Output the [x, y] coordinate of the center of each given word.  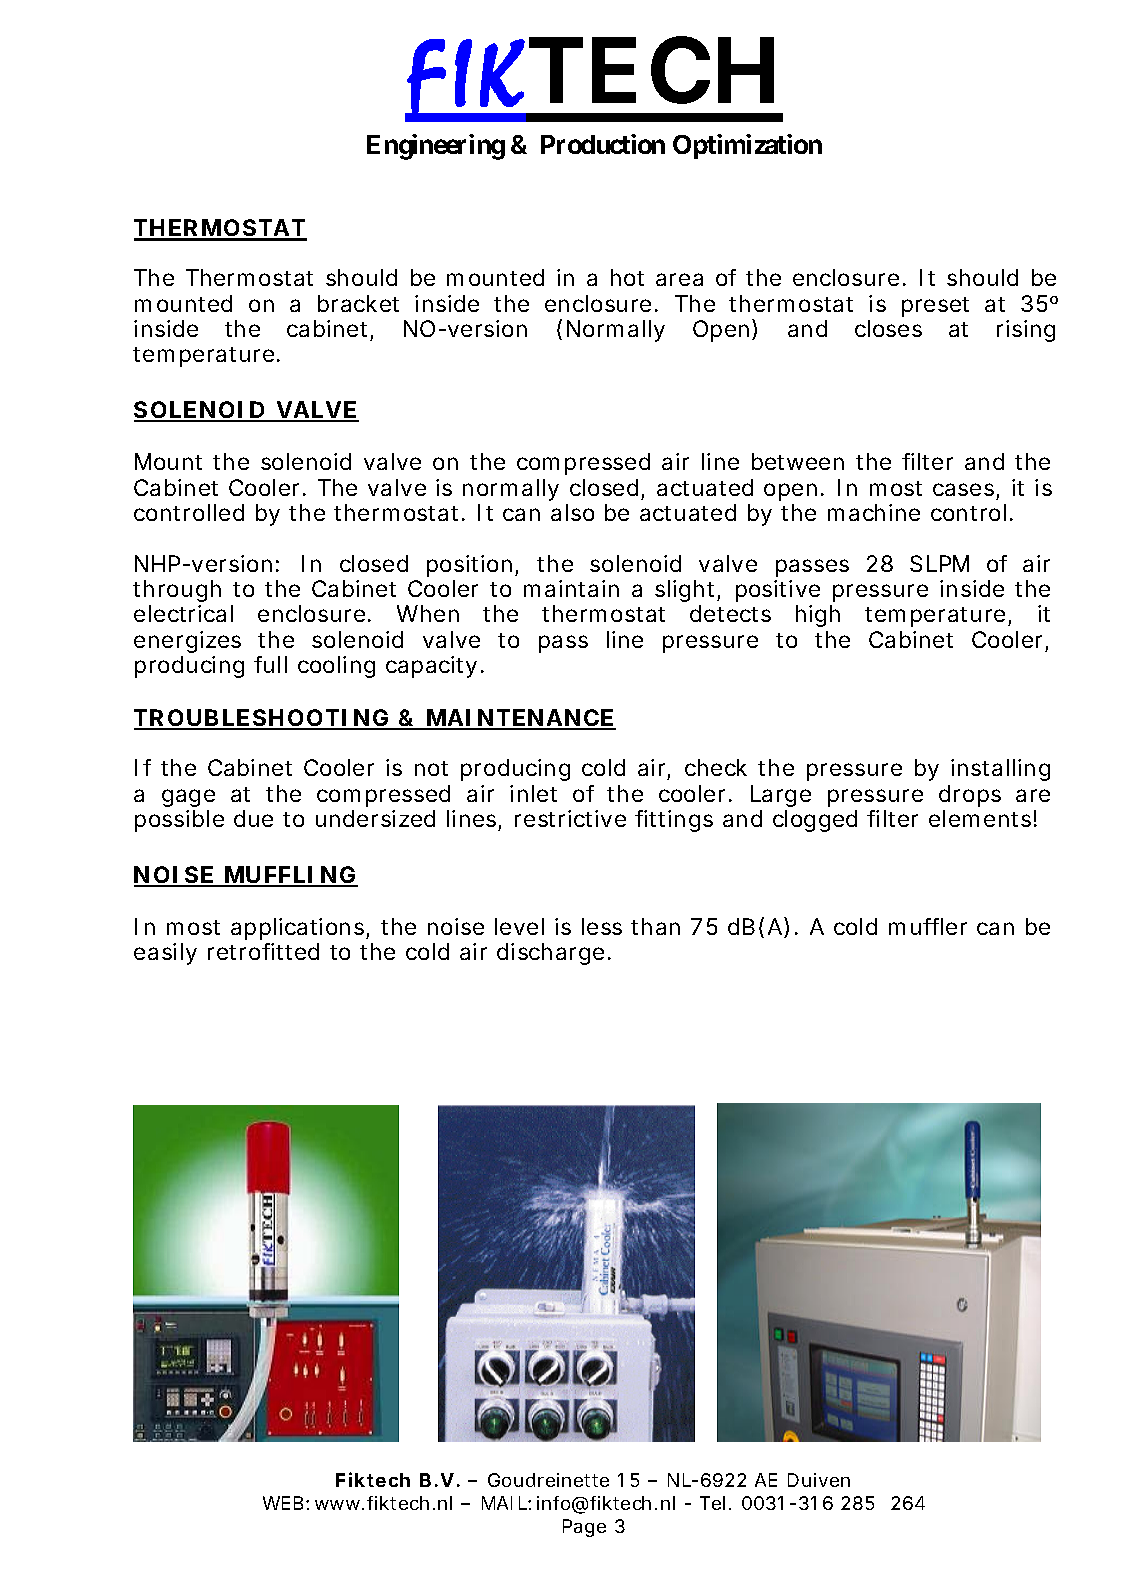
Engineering [436, 147]
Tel [712, 1503]
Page [584, 1528]
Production [603, 144]
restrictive [570, 818]
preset [935, 307]
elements [980, 818]
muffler [928, 926]
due [253, 818]
